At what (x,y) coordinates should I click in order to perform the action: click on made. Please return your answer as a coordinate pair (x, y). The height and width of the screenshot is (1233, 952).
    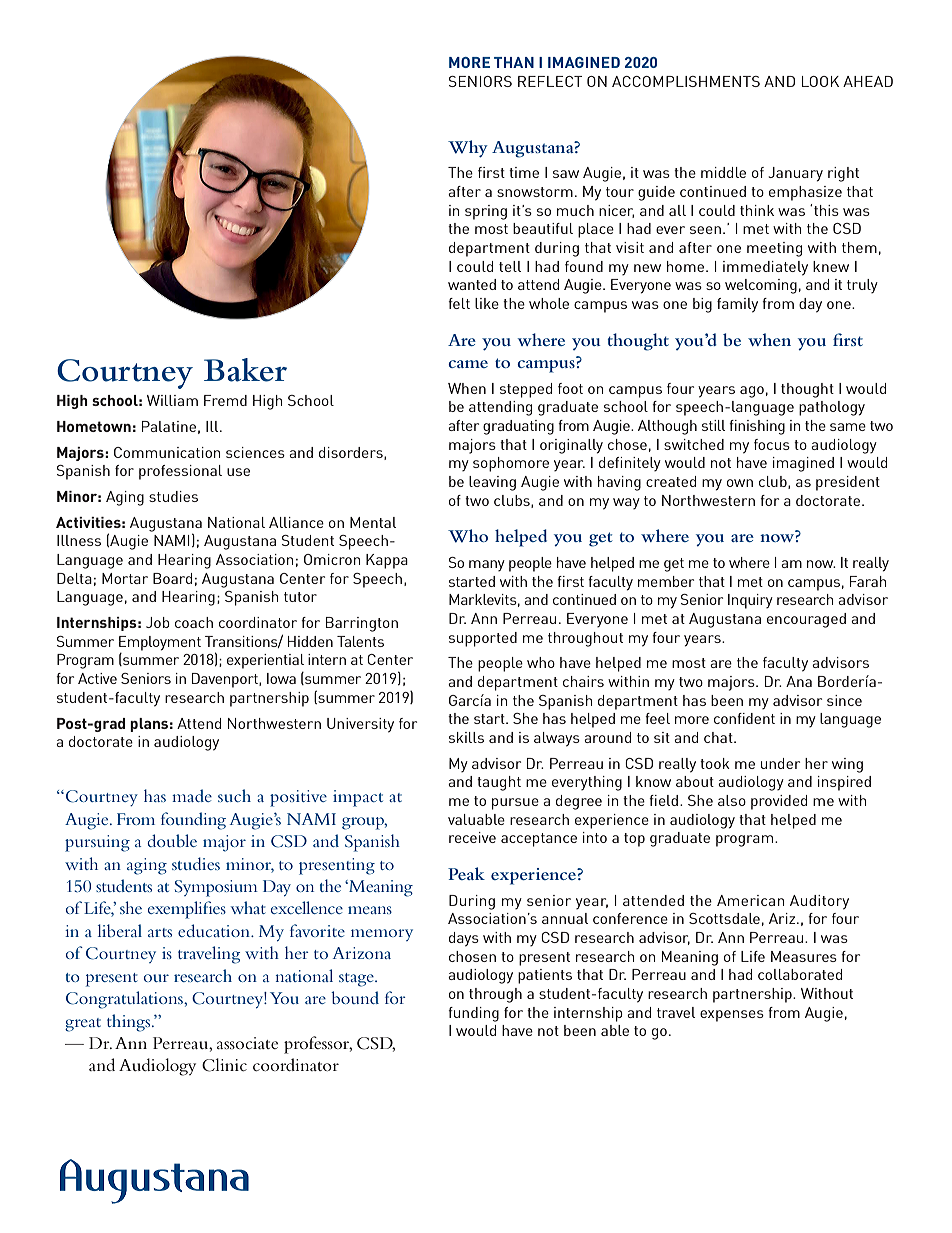
    Looking at the image, I should click on (192, 795).
